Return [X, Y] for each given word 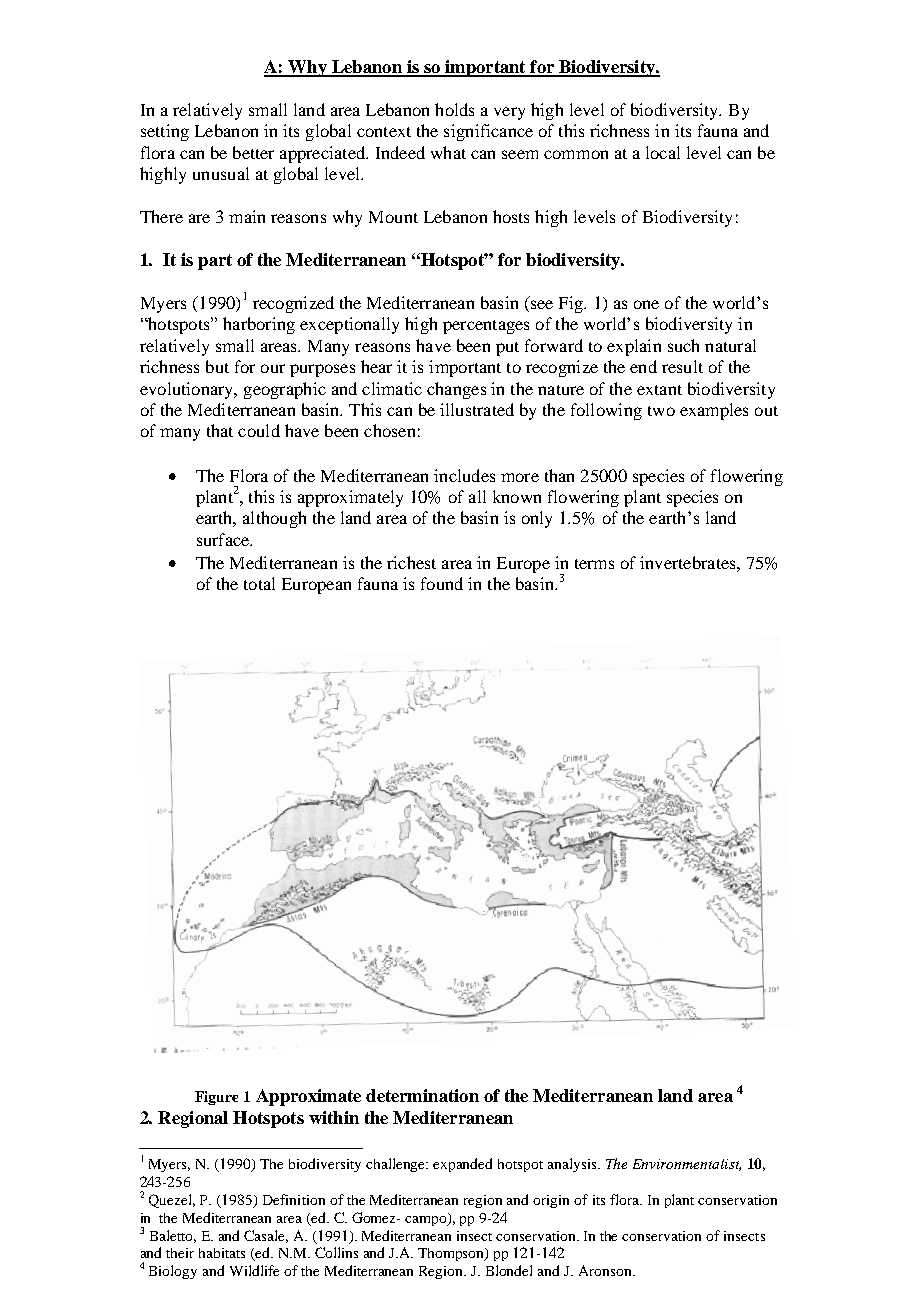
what [448, 152]
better [253, 152]
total [259, 583]
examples [714, 411]
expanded [462, 1165]
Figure [216, 1098]
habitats [222, 1253]
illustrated [477, 409]
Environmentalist [687, 1165]
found [442, 583]
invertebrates [689, 562]
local [663, 152]
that [220, 430]
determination [422, 1095]
